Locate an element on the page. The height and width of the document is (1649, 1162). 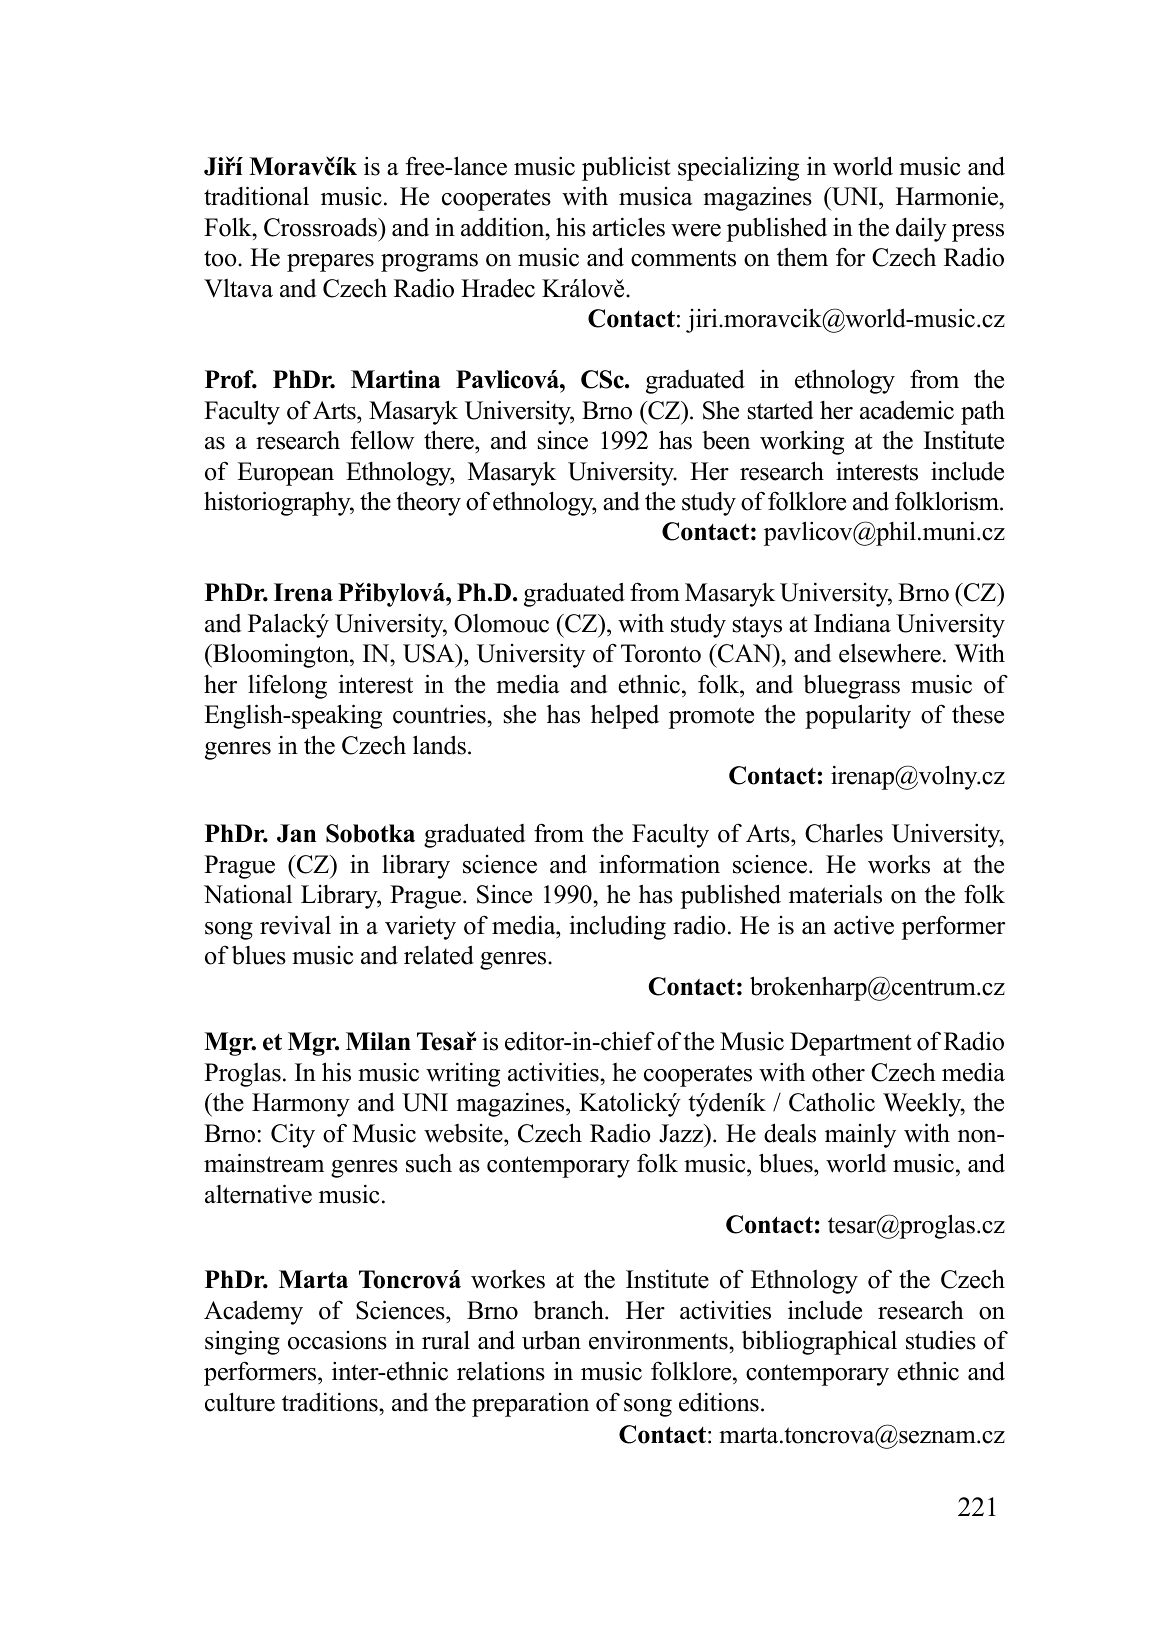
urban is located at coordinates (551, 1340).
